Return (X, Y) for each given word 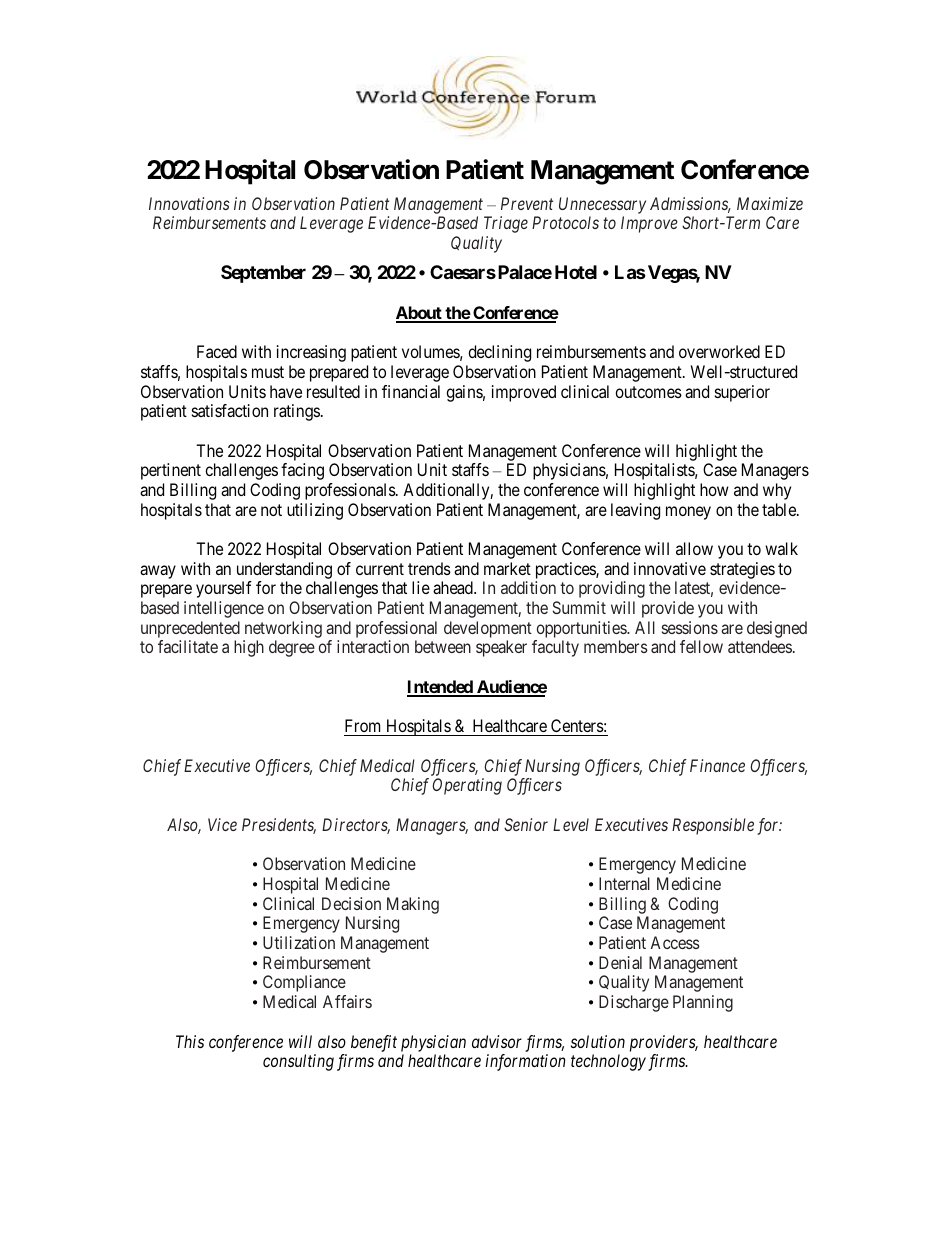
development (488, 631)
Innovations (189, 203)
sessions (690, 627)
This (190, 1041)
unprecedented (190, 631)
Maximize (770, 203)
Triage (506, 224)
